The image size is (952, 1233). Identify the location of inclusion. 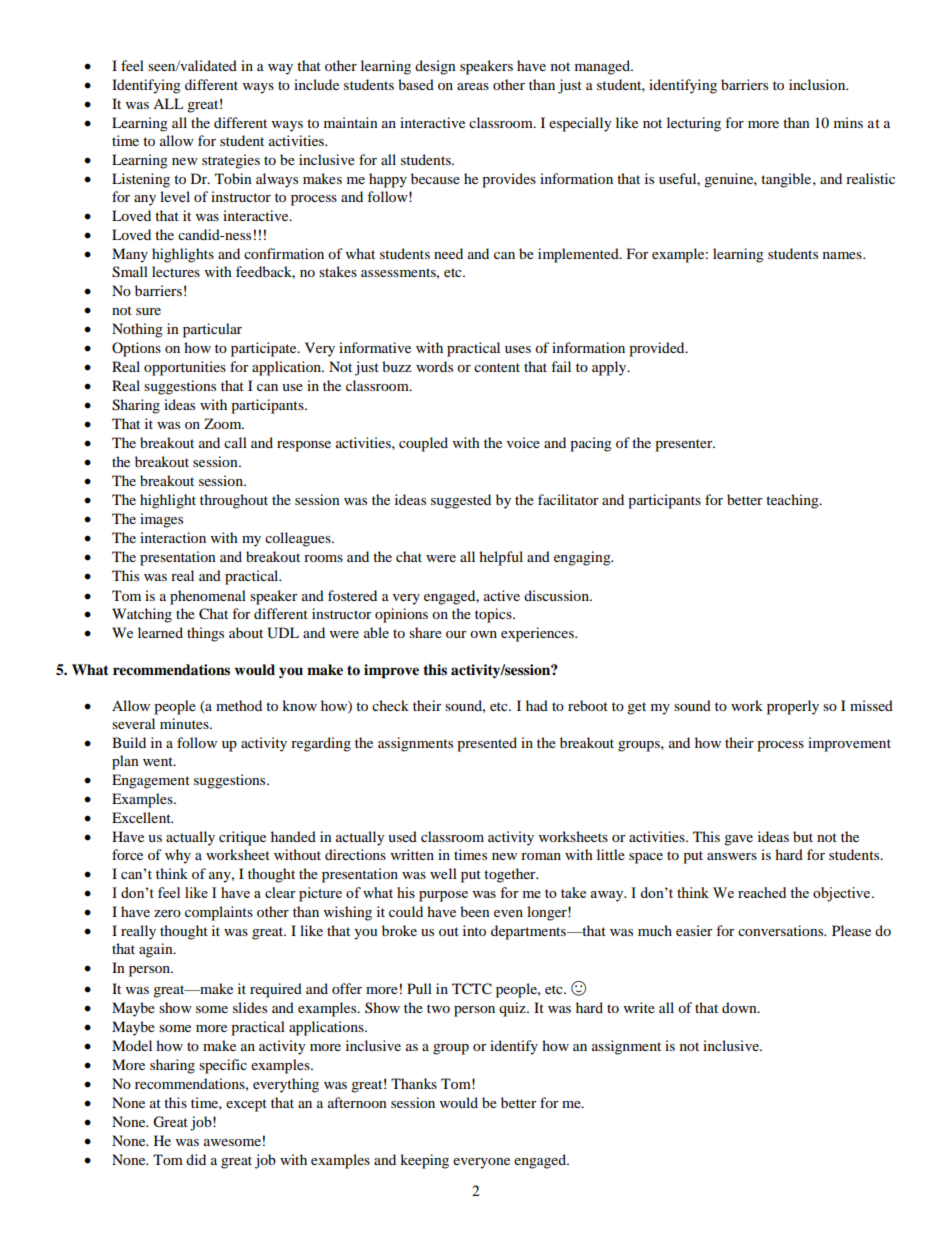
(818, 84).
